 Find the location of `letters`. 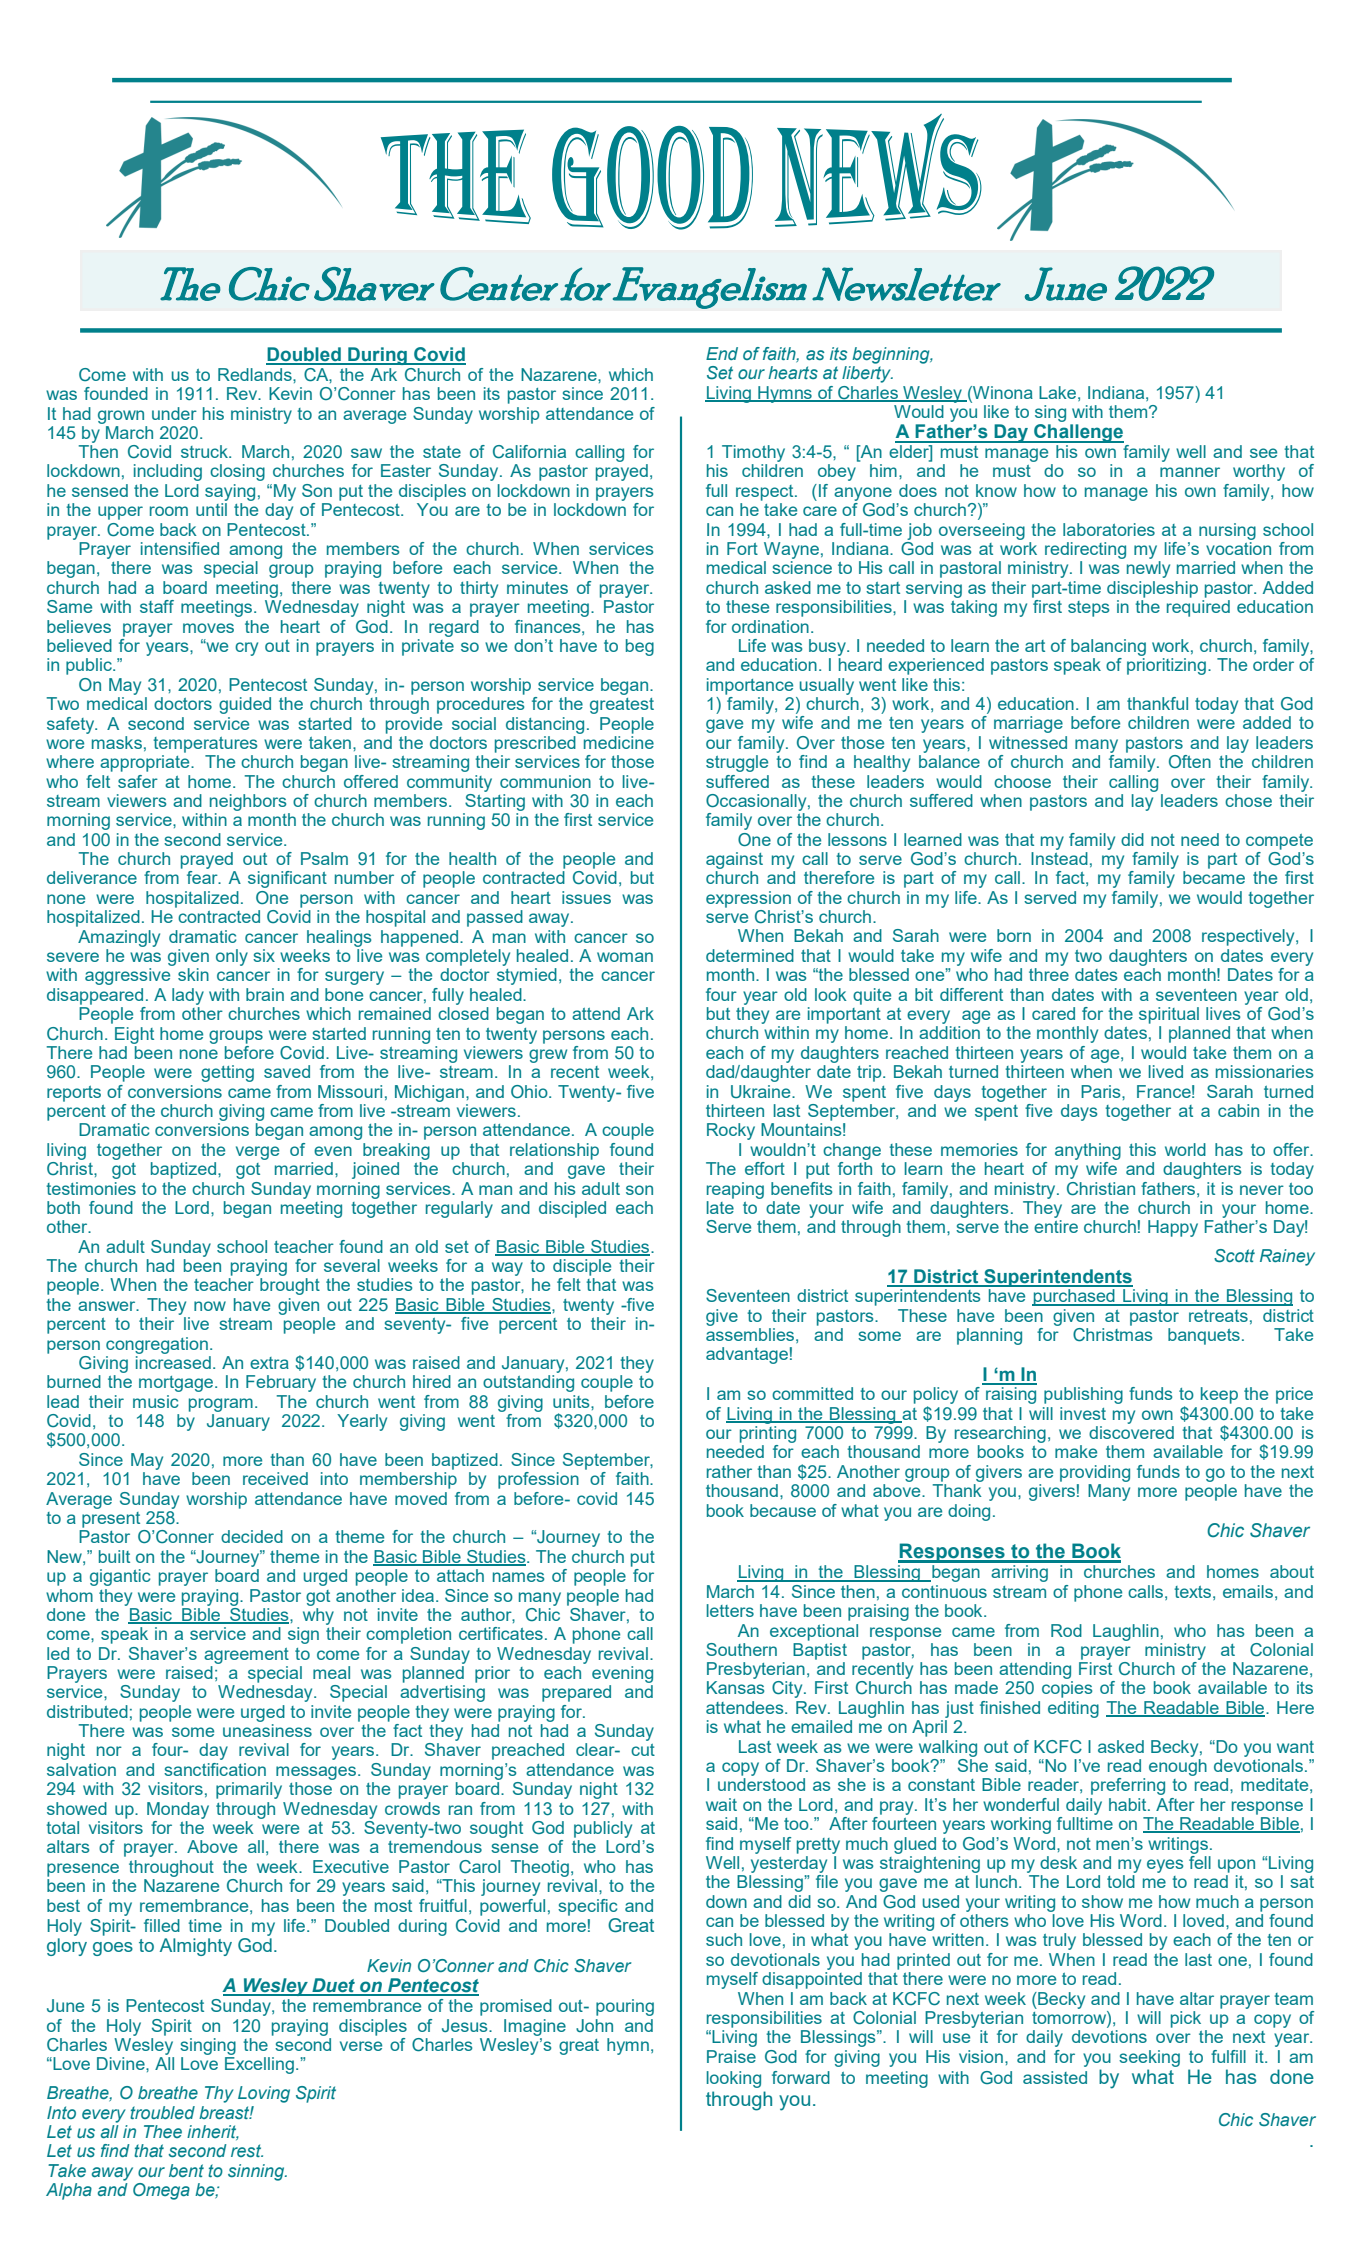

letters is located at coordinates (730, 1610).
